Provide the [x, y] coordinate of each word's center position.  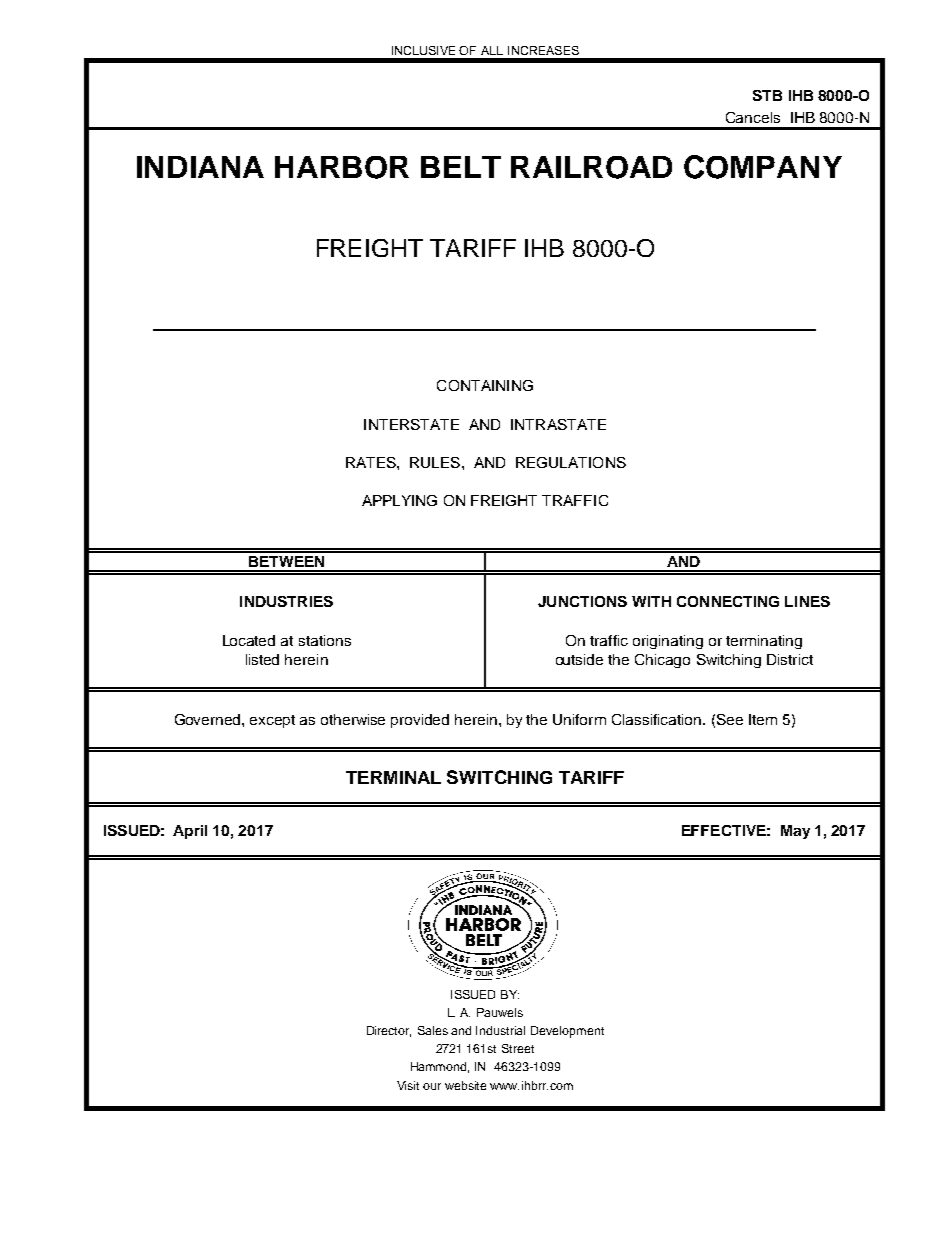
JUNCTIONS [582, 601]
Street [518, 1048]
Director [389, 1031]
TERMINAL [393, 777]
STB [767, 95]
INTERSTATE [411, 424]
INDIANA [200, 167]
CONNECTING [728, 601]
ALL [492, 50]
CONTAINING [485, 385]
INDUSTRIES [286, 601]
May [795, 832]
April [190, 832]
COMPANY [763, 167]
